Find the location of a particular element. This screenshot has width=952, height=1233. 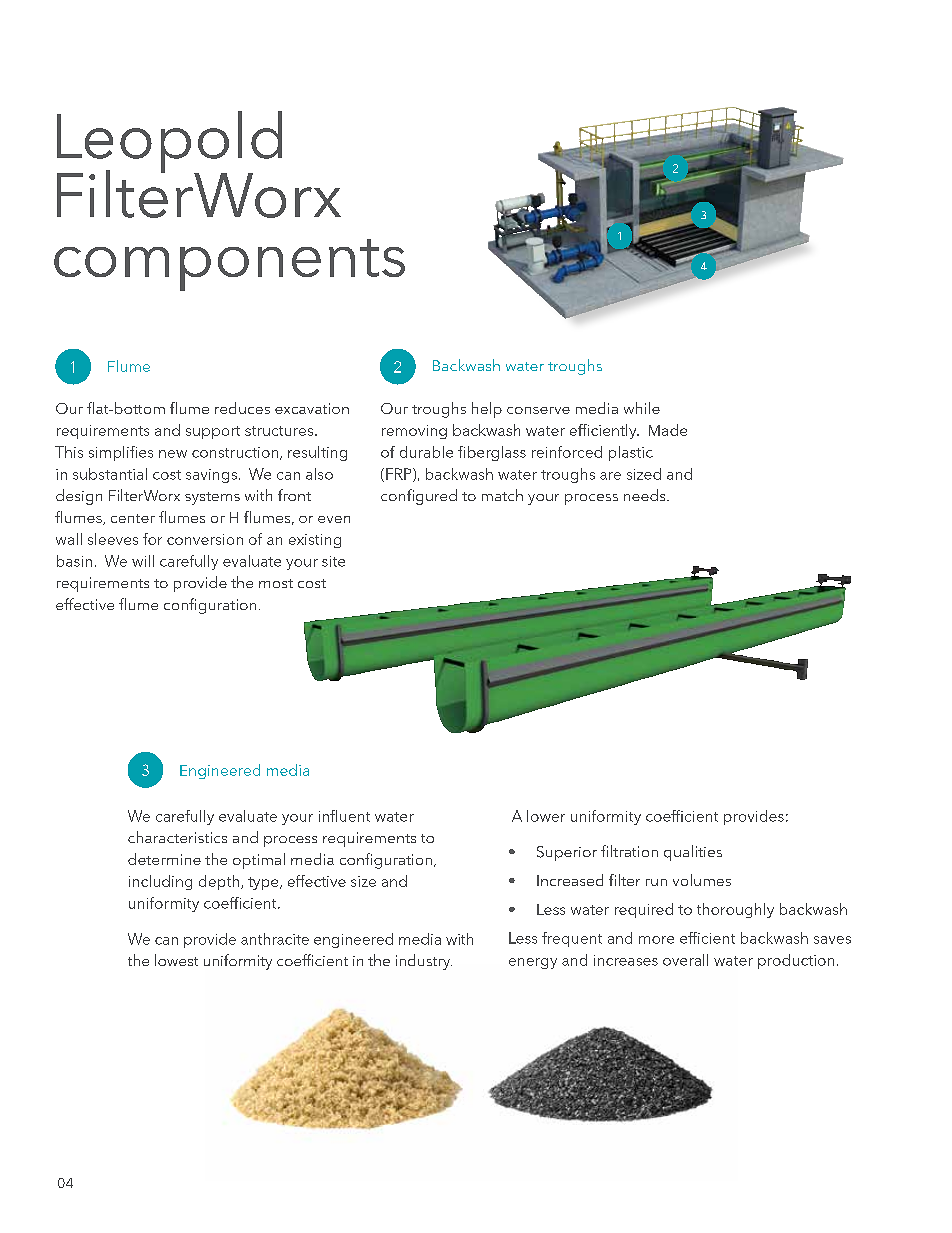

while is located at coordinates (642, 408).
